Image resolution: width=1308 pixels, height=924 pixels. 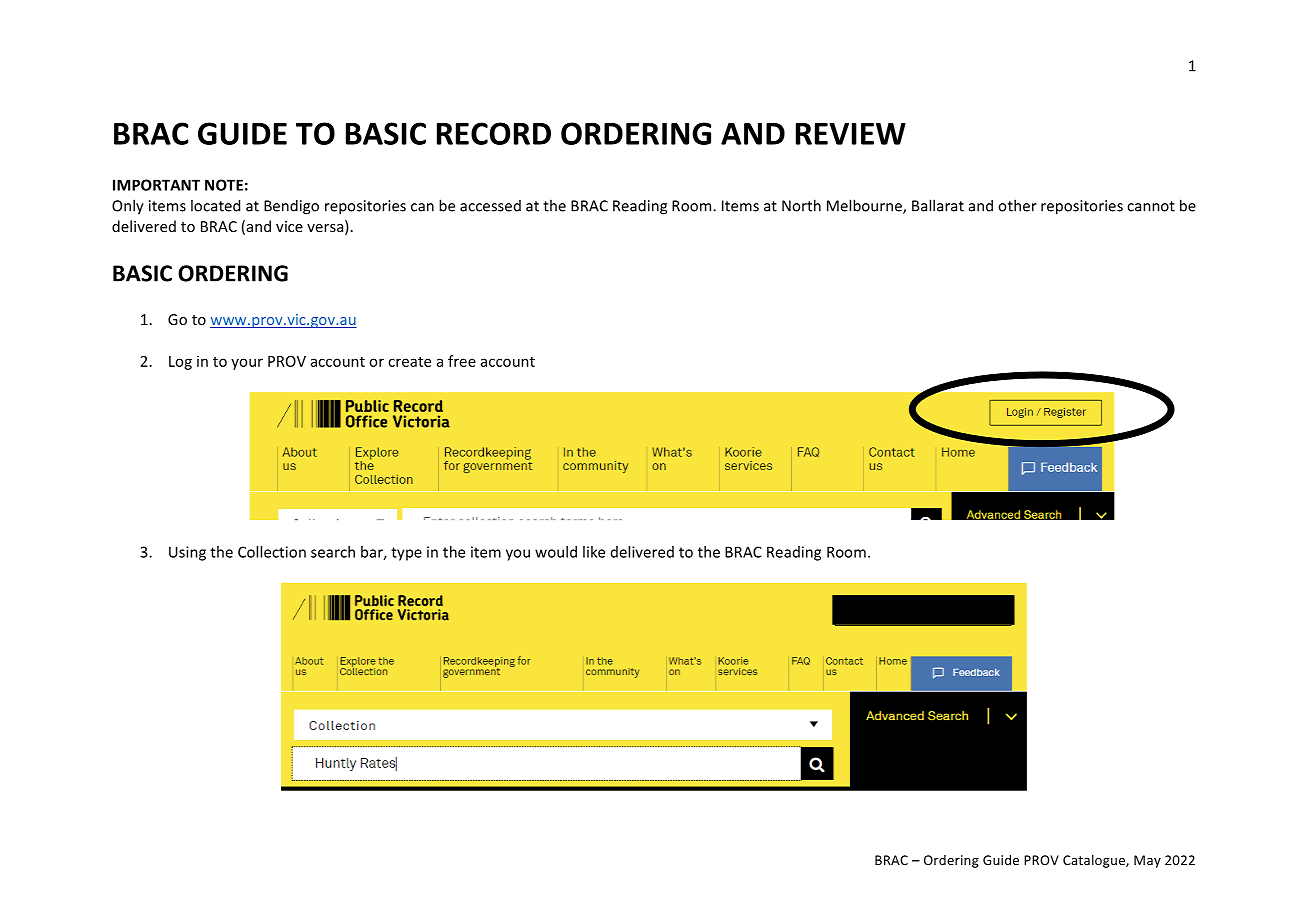 What do you see at coordinates (333, 552) in the image?
I see `search` at bounding box center [333, 552].
